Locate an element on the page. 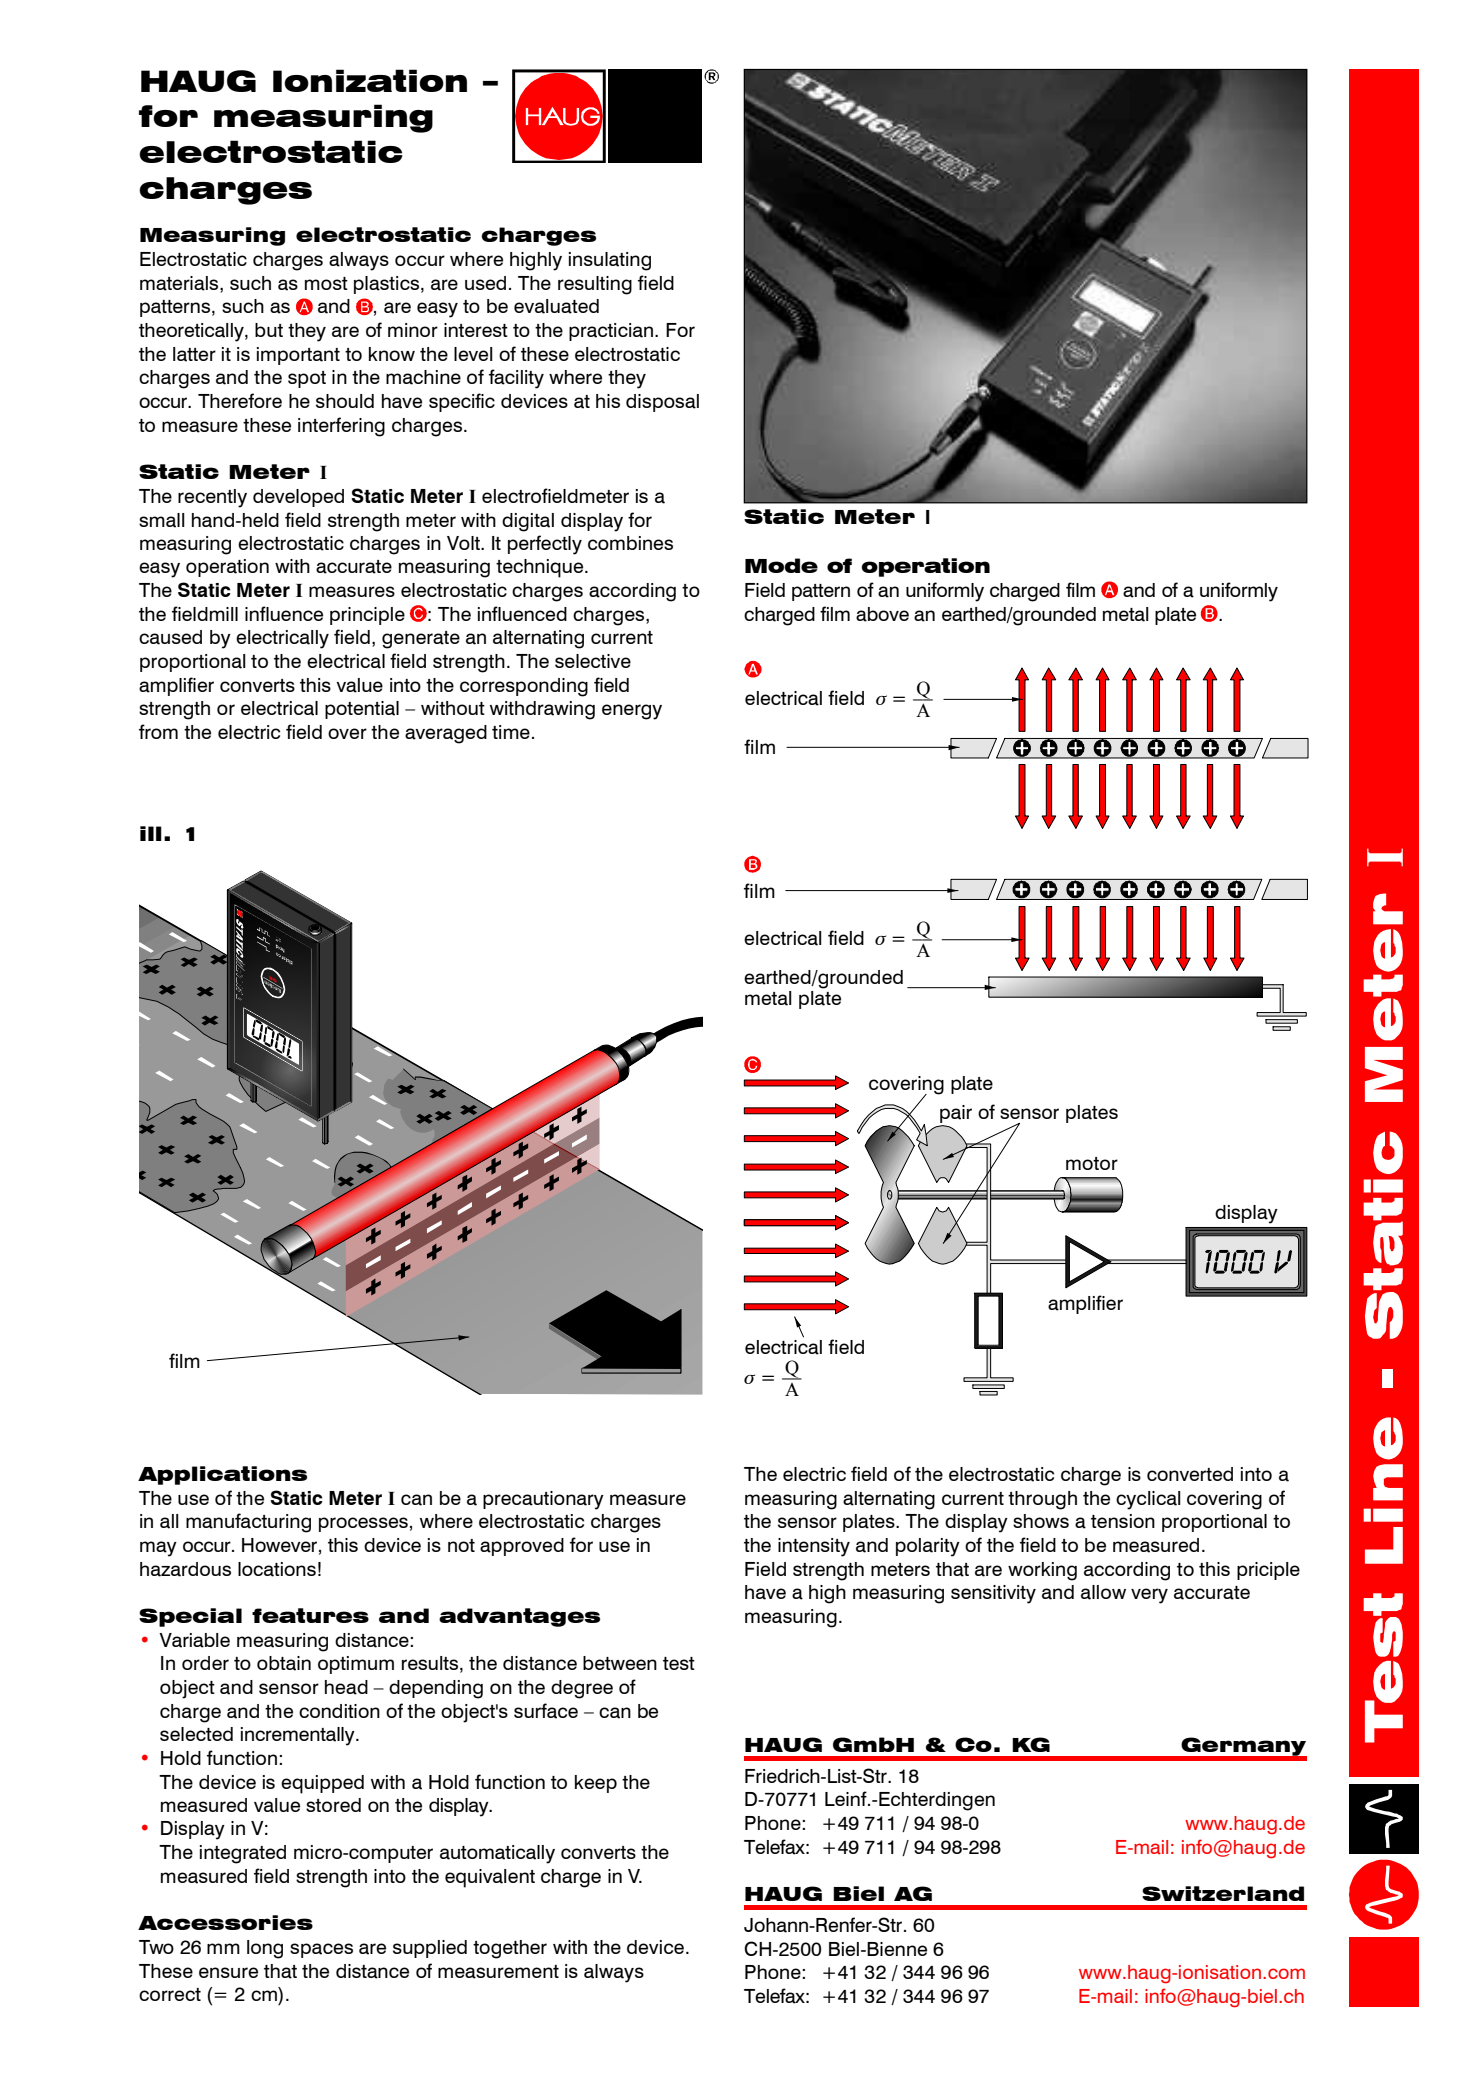 The width and height of the document is (1468, 2077). test is located at coordinates (679, 1663).
